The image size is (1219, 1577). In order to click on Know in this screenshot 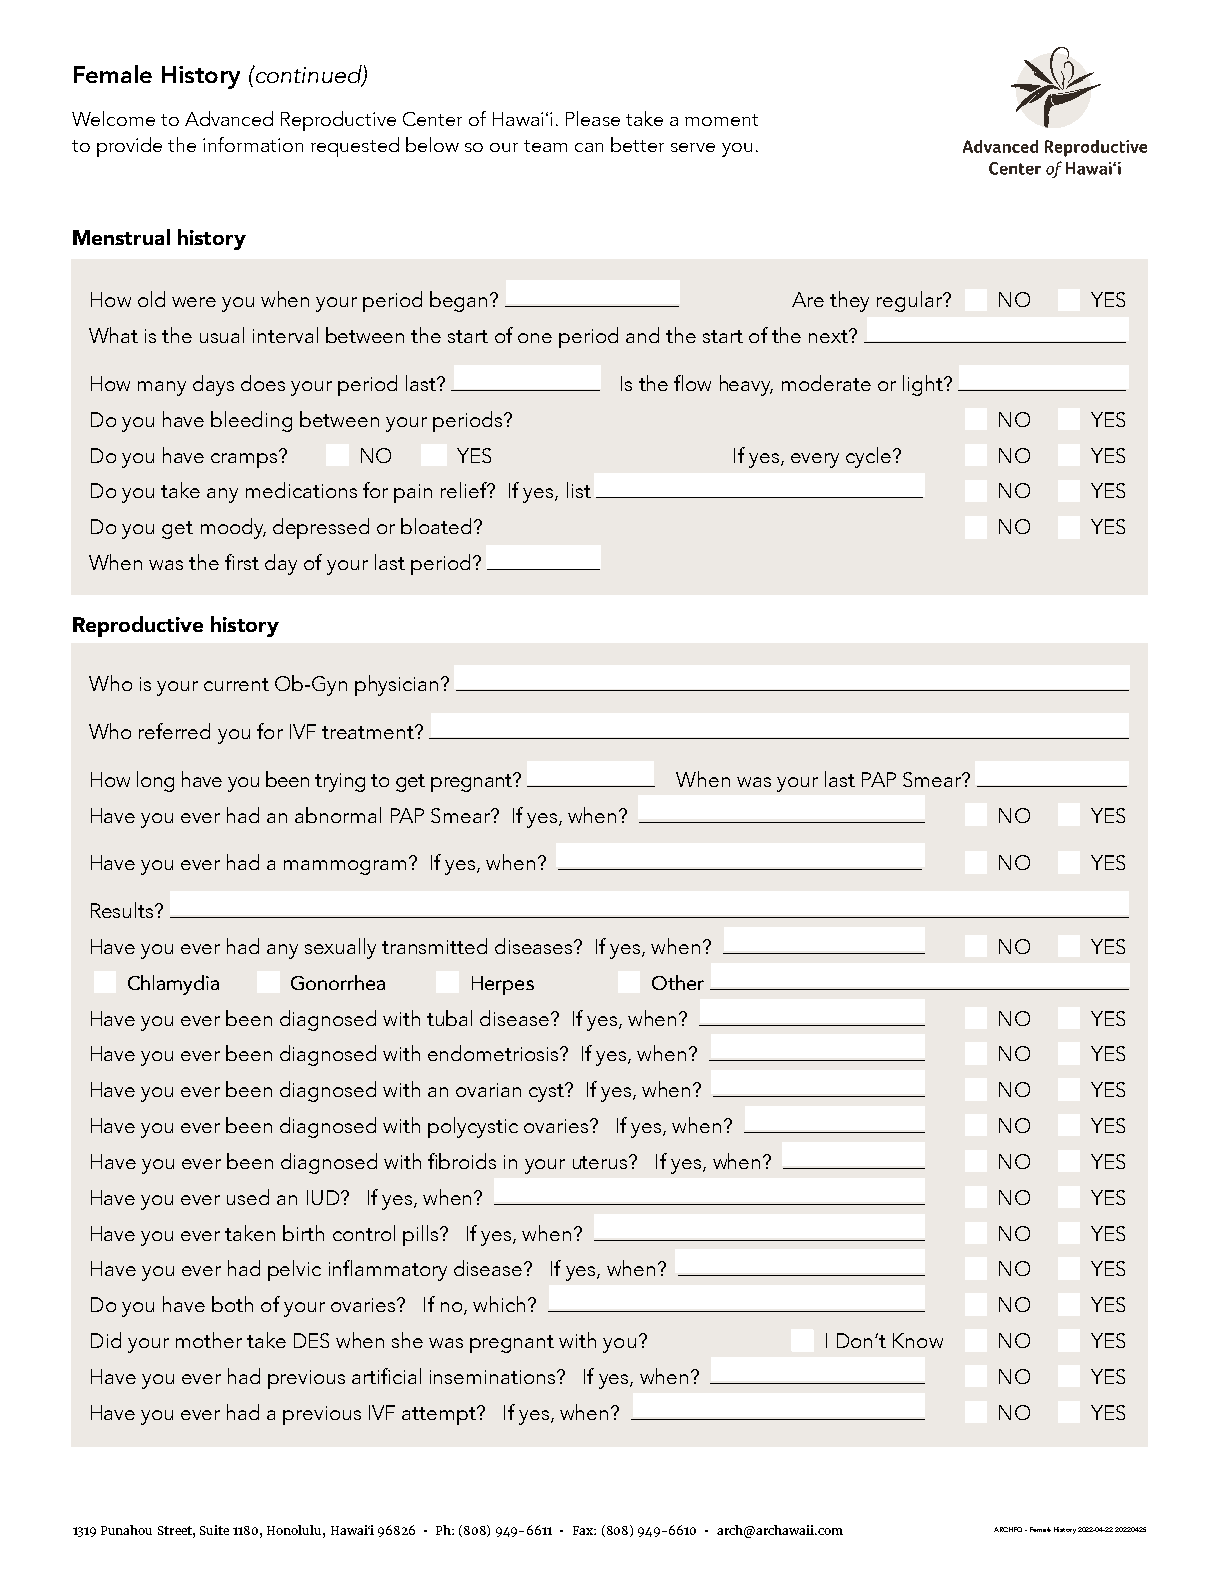, I will do `click(918, 1340)`.
